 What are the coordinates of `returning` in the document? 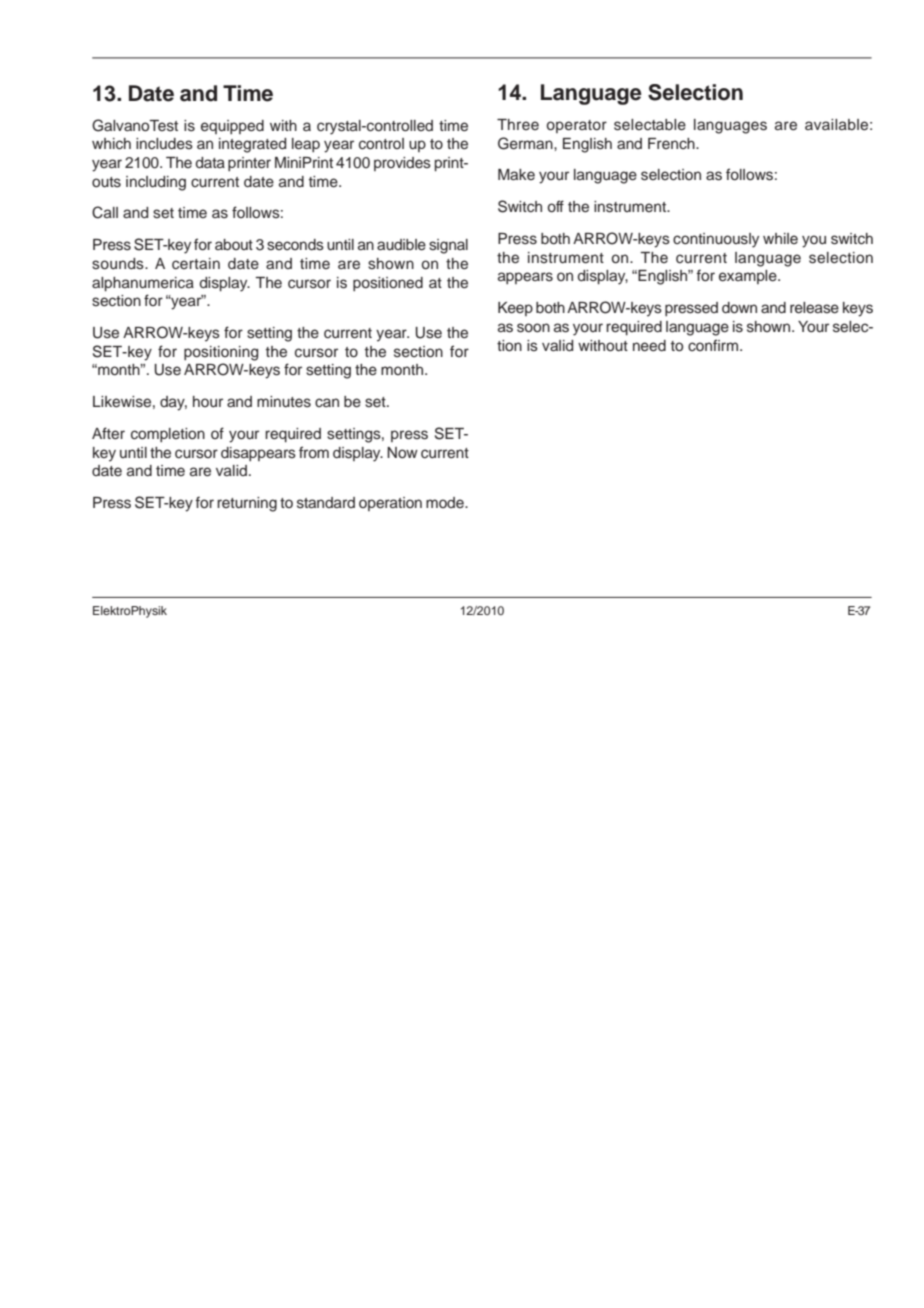 It's located at (247, 504).
